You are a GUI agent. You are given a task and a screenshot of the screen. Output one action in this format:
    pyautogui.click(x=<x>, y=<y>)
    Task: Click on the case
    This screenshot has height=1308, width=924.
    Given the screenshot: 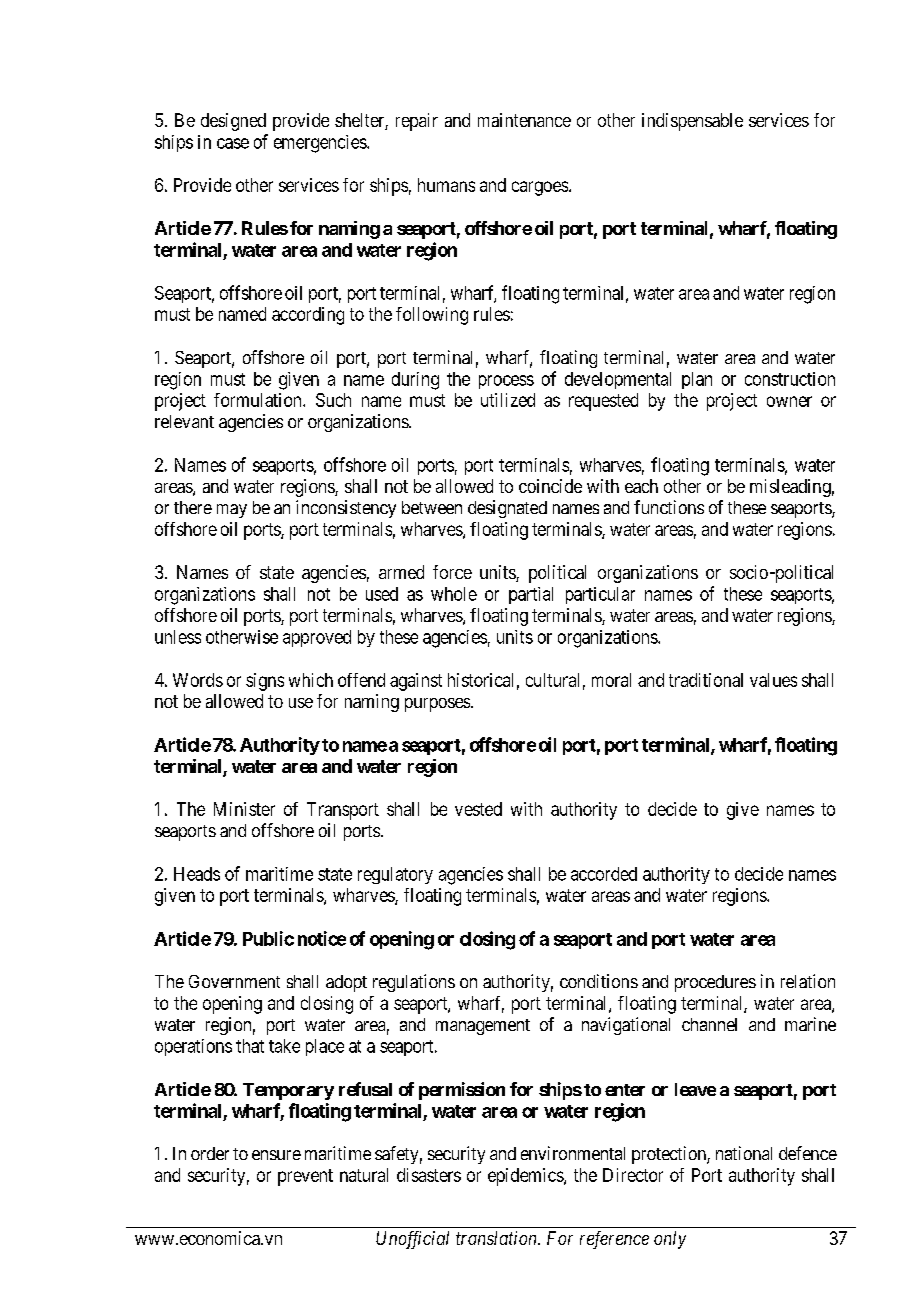 What is the action you would take?
    pyautogui.click(x=233, y=143)
